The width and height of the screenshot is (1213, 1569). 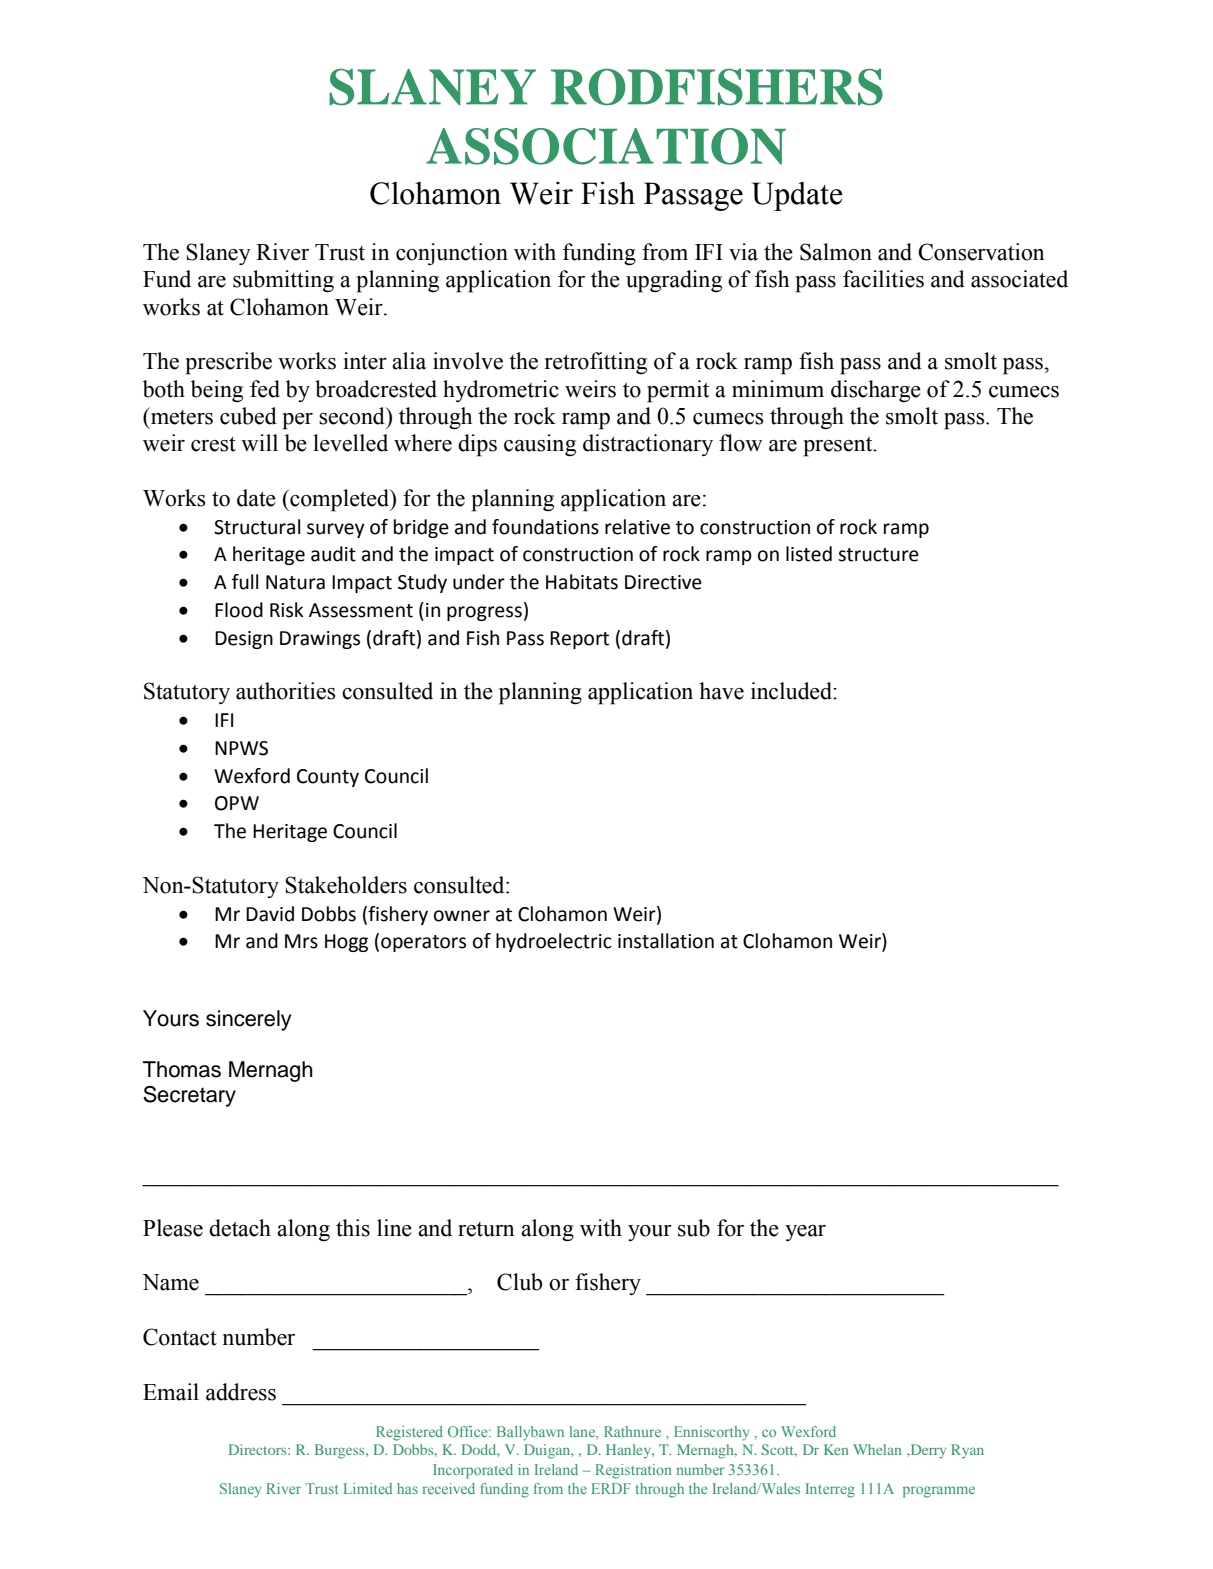 I want to click on hydroelectric, so click(x=554, y=942).
